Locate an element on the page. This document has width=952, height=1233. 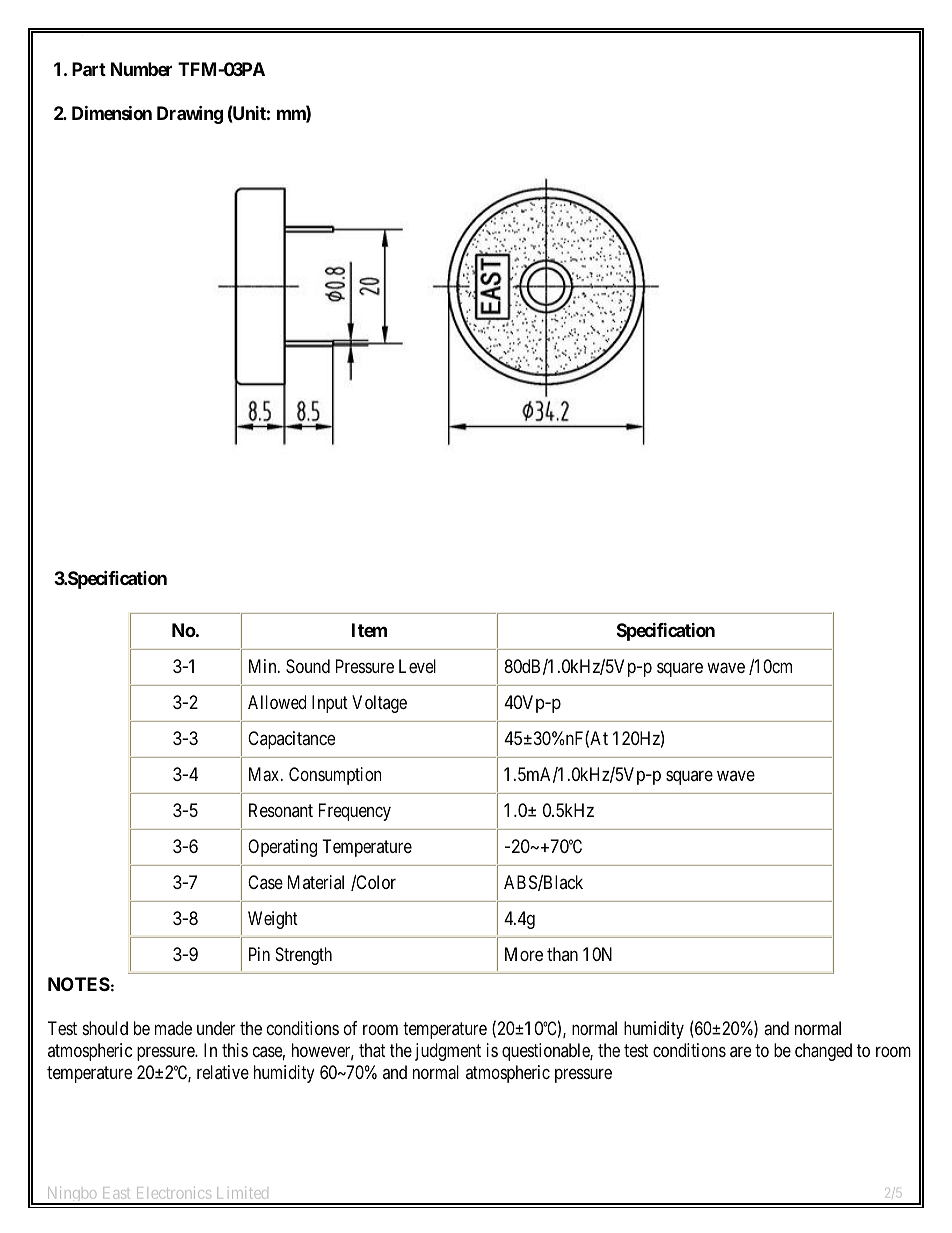
Electronics is located at coordinates (174, 1193).
